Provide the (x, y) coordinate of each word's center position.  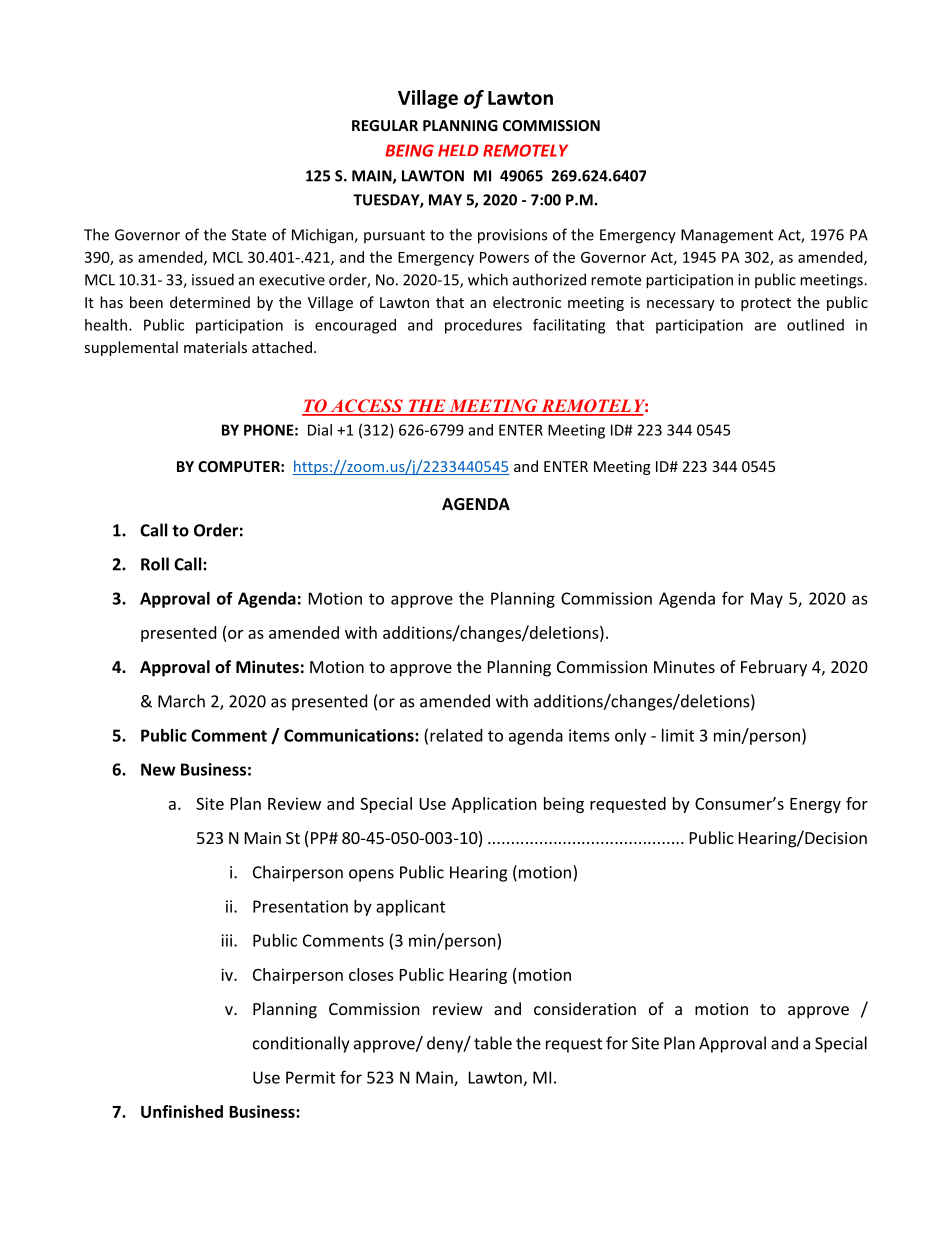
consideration (585, 1008)
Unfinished (182, 1111)
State (249, 235)
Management (727, 236)
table (493, 1043)
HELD (458, 150)
